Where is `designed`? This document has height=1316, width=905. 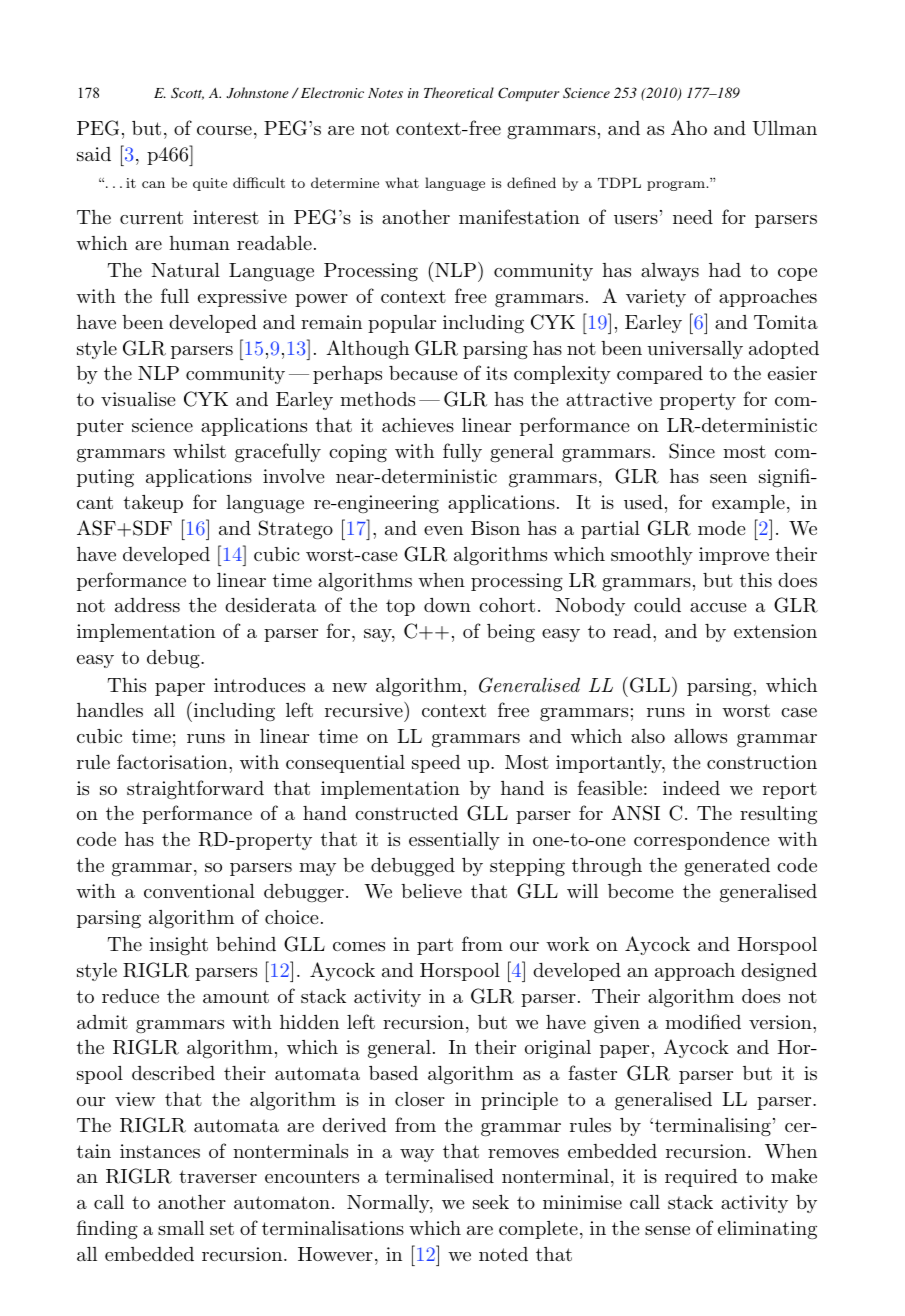 designed is located at coordinates (779, 972).
